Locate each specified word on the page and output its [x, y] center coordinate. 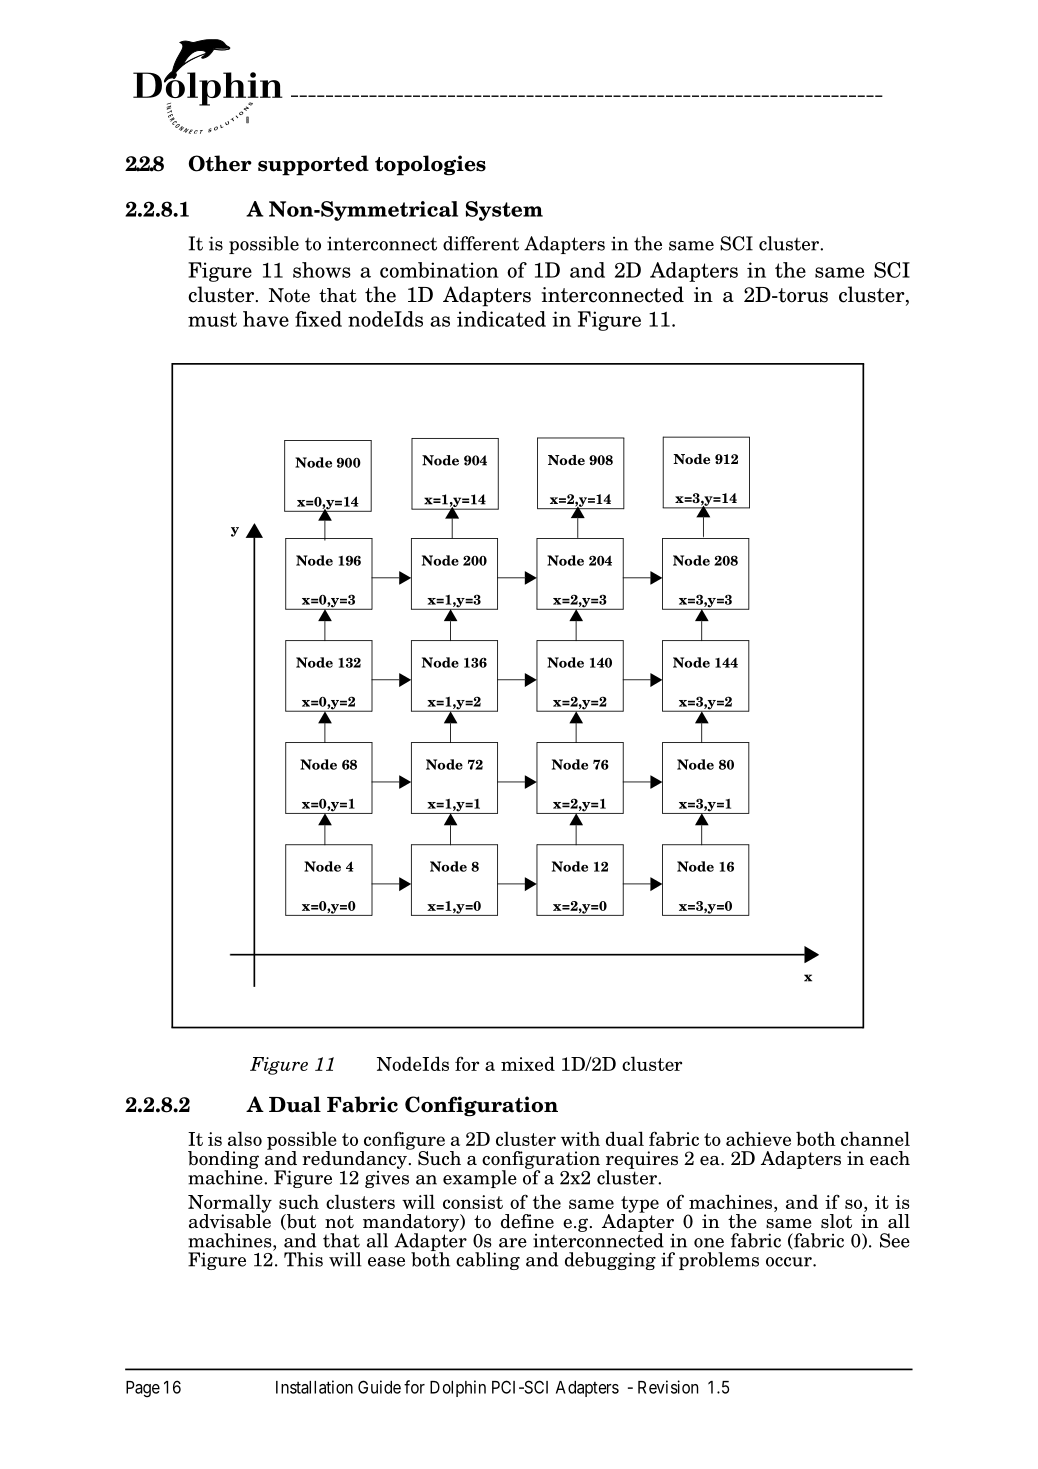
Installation [314, 1387]
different [481, 243]
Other [220, 163]
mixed [528, 1063]
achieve [758, 1138]
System [504, 211]
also [245, 1138]
